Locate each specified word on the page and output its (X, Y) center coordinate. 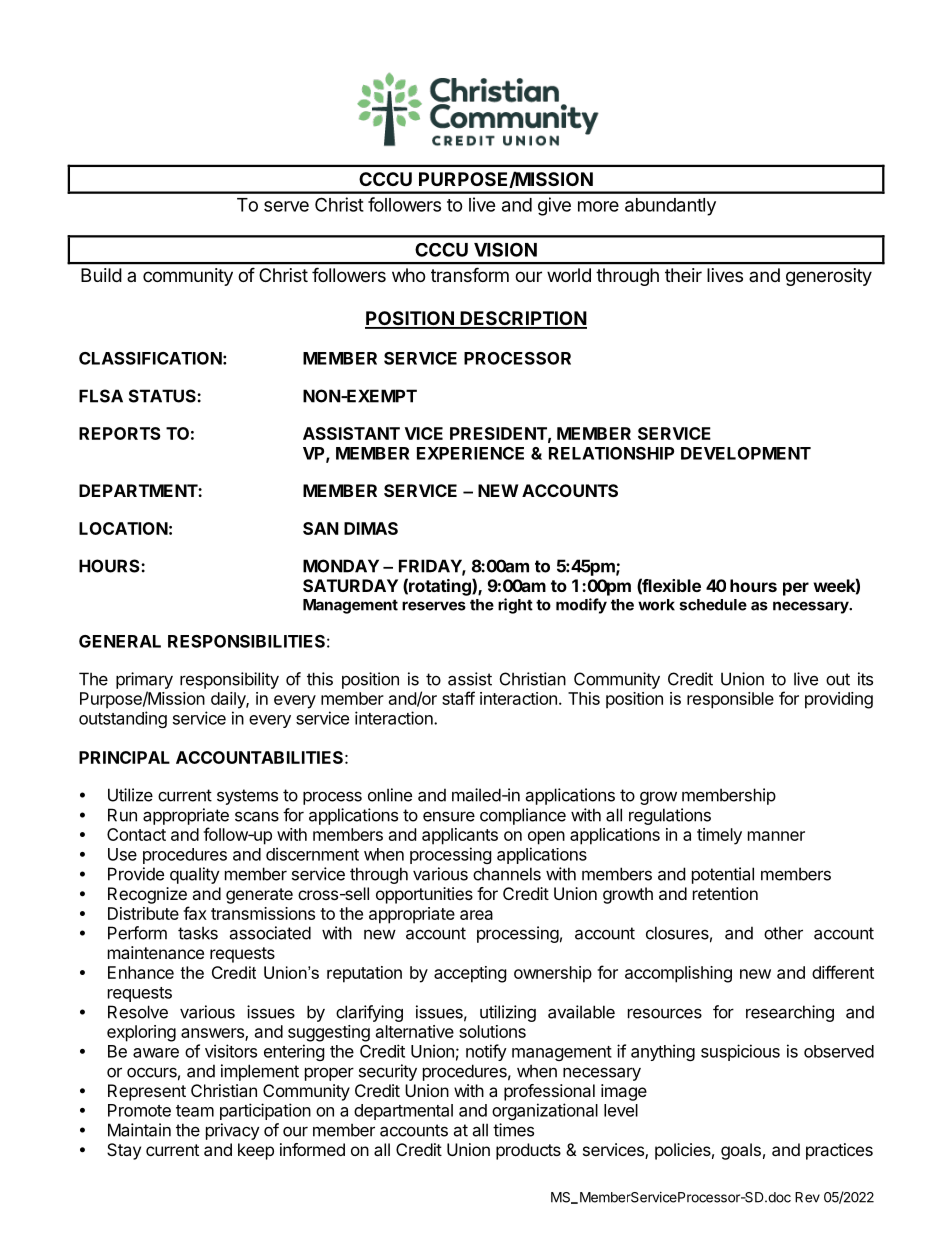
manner (776, 836)
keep (256, 1151)
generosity (829, 277)
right (515, 606)
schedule (713, 605)
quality (195, 875)
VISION (505, 249)
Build (101, 275)
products (528, 1151)
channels (507, 874)
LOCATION (123, 528)
